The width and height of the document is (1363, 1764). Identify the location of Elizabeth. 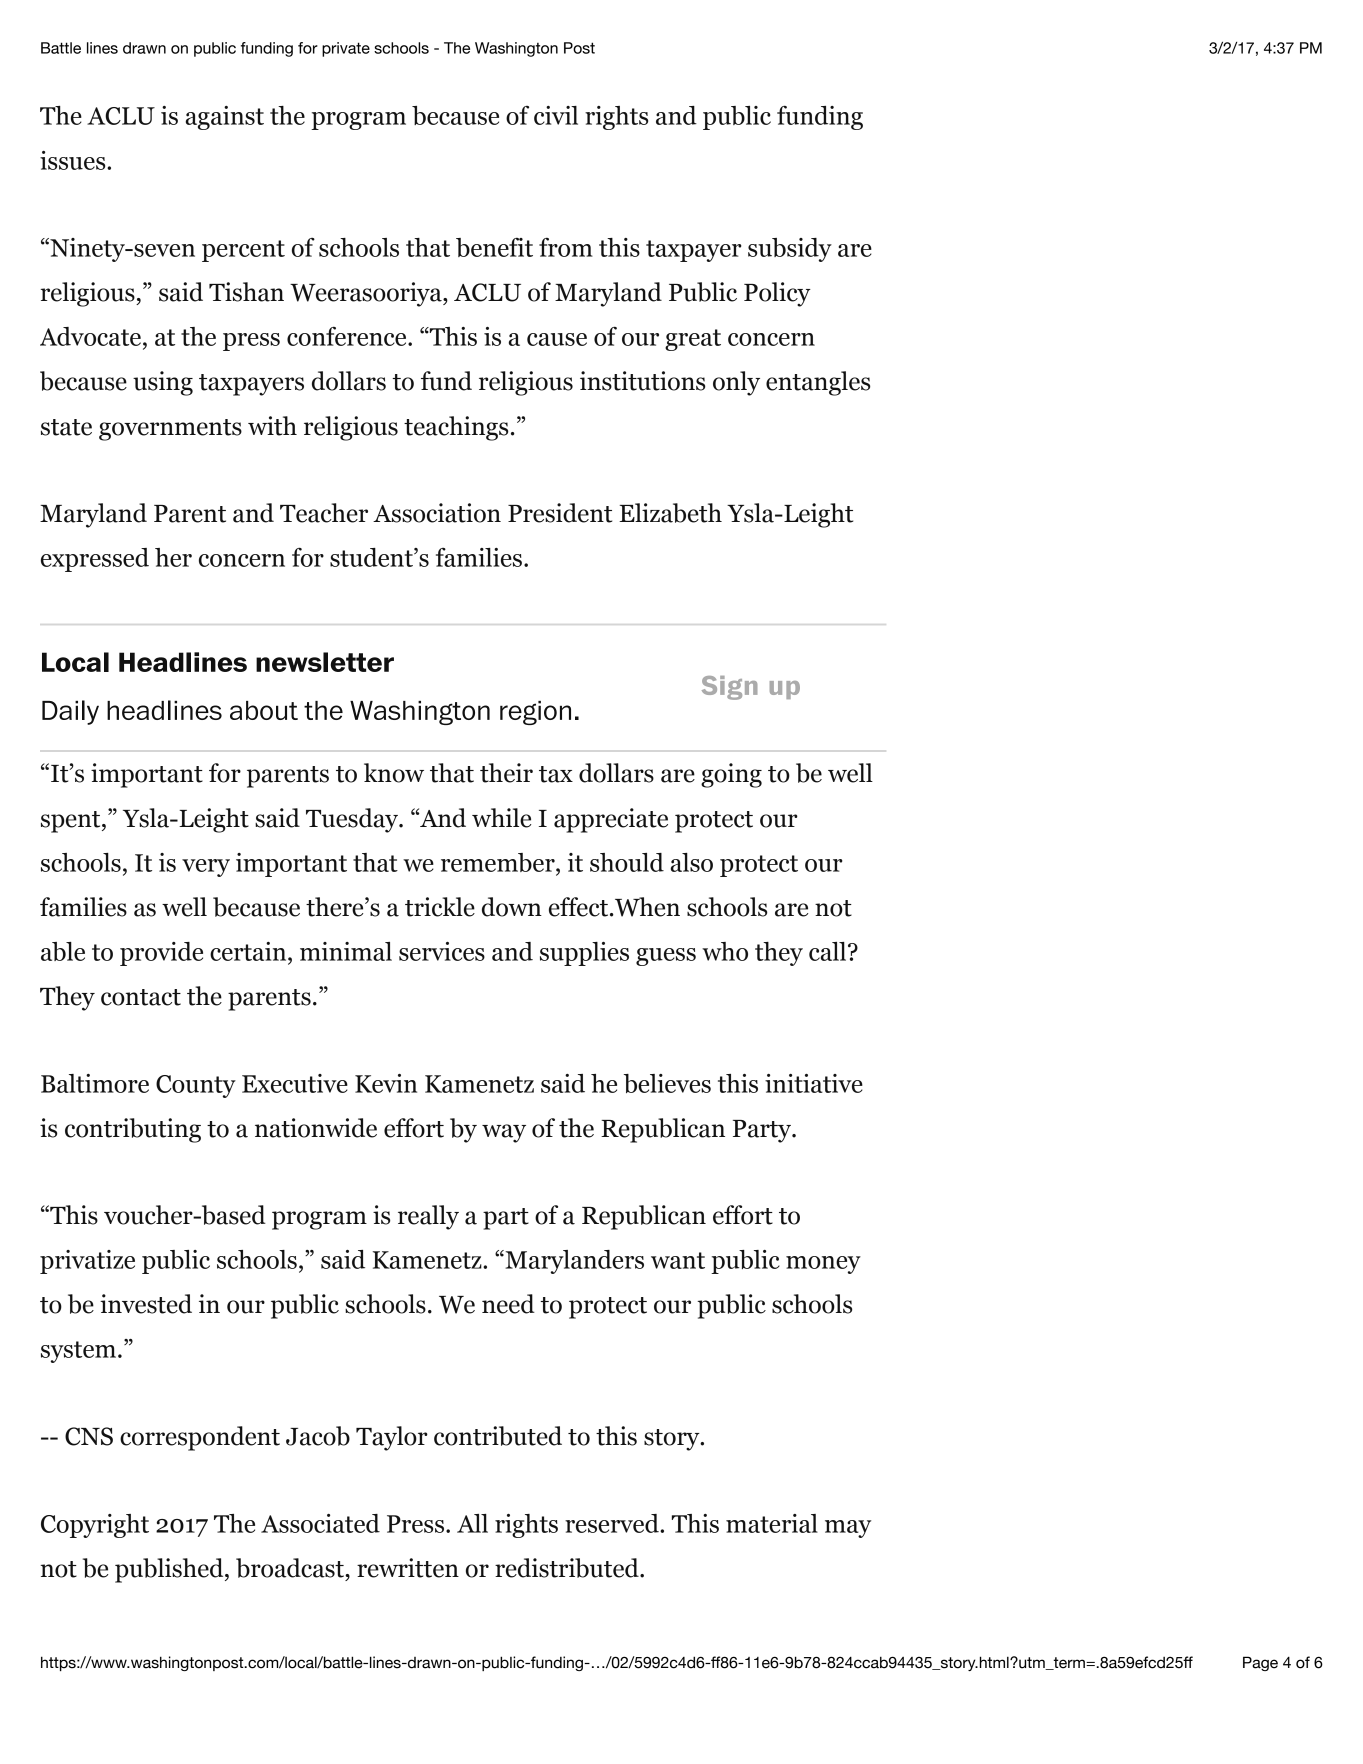
(670, 513).
